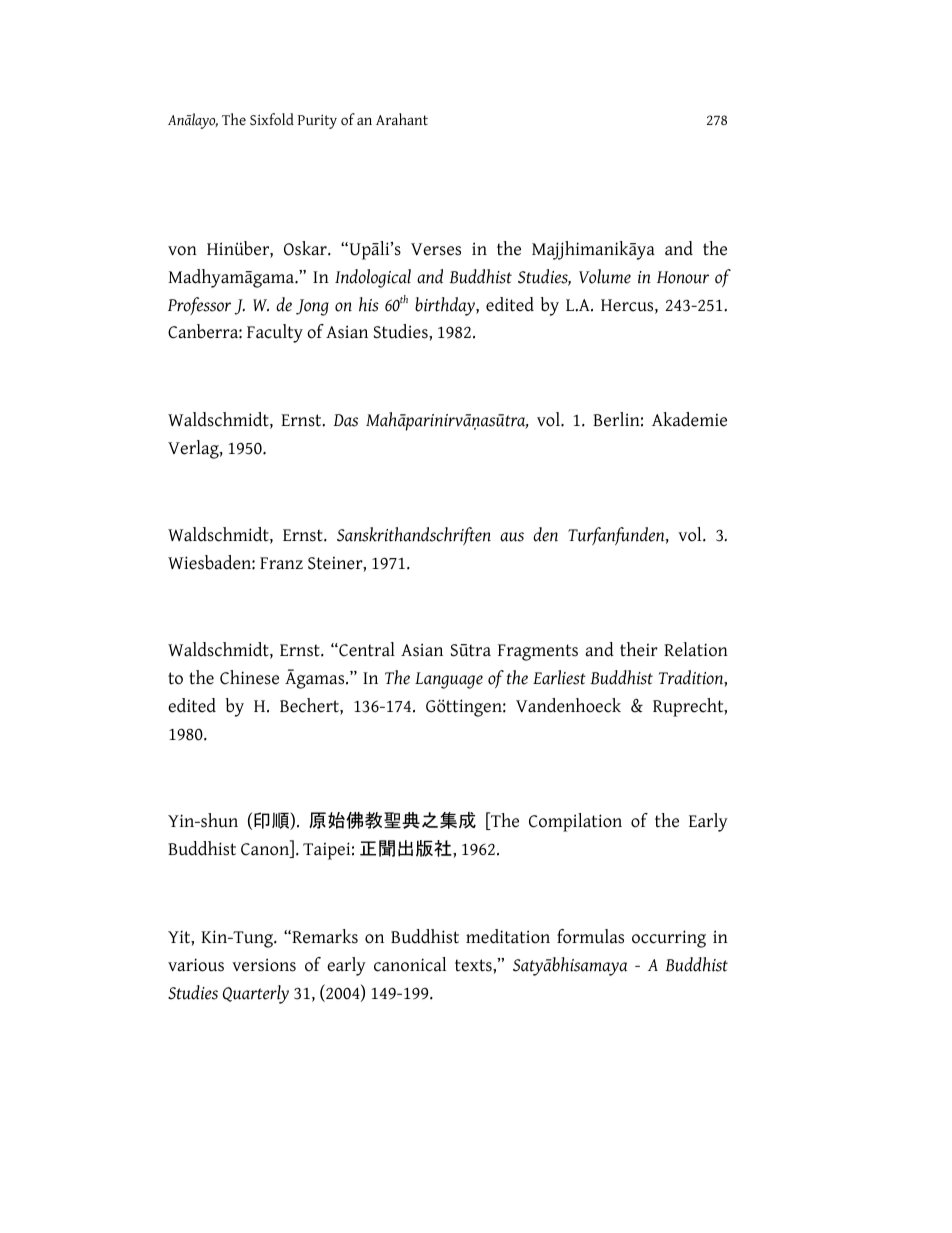 The height and width of the image is (1233, 952). What do you see at coordinates (281, 563) in the image?
I see `Franz` at bounding box center [281, 563].
